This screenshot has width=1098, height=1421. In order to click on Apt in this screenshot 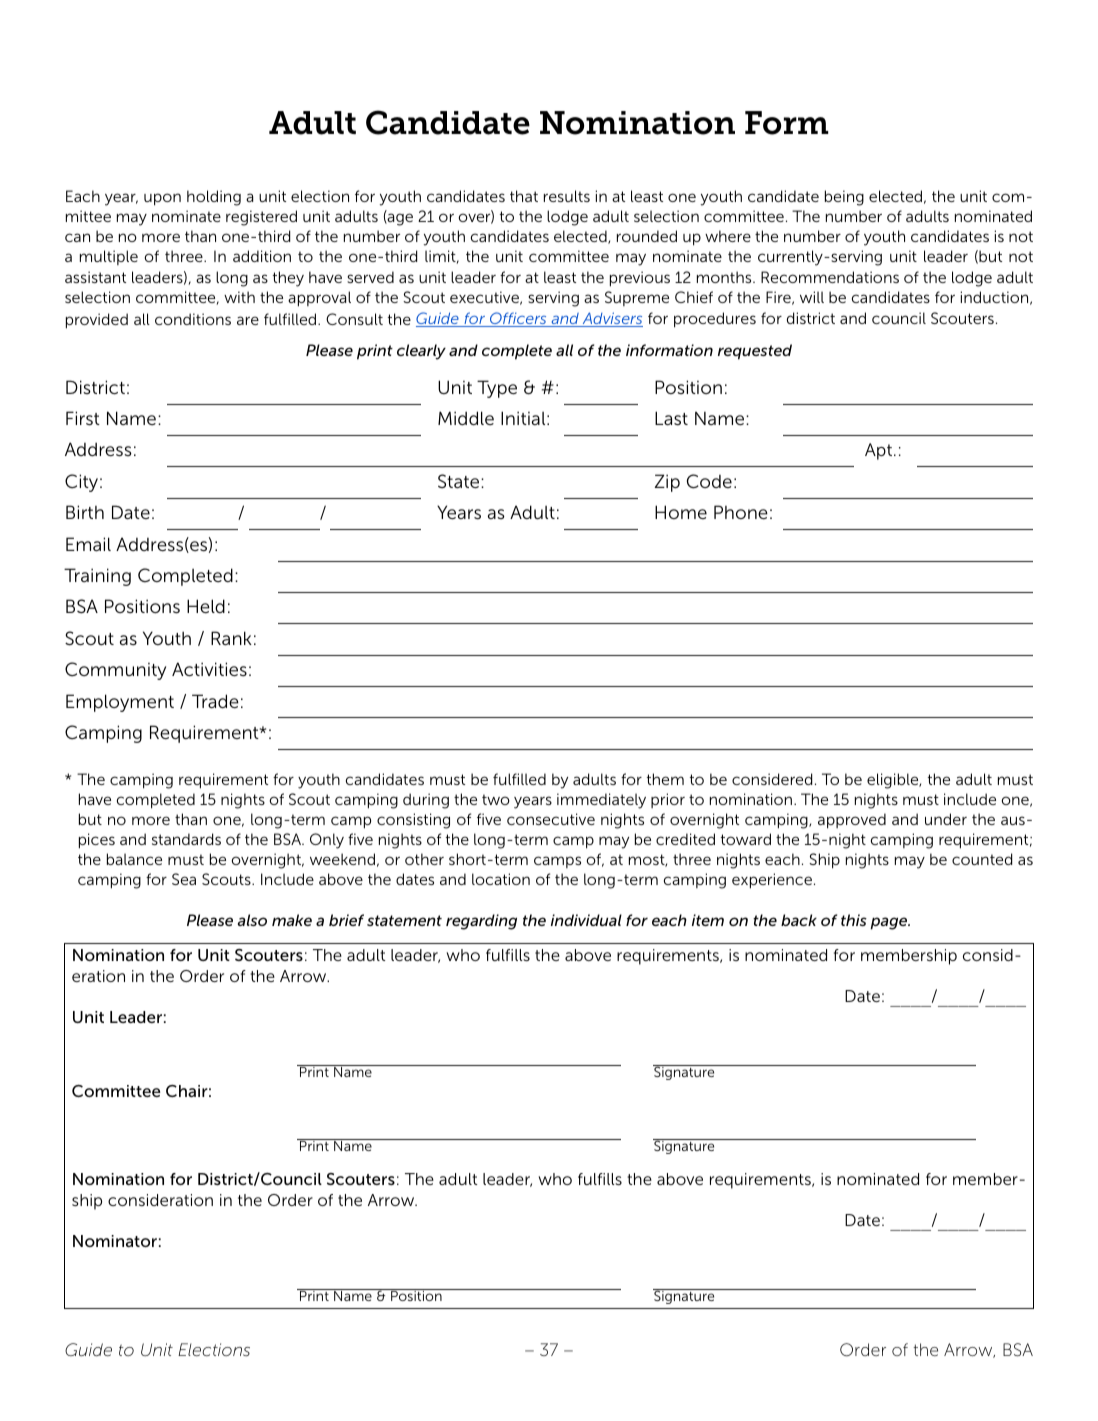, I will do `click(878, 451)`.
